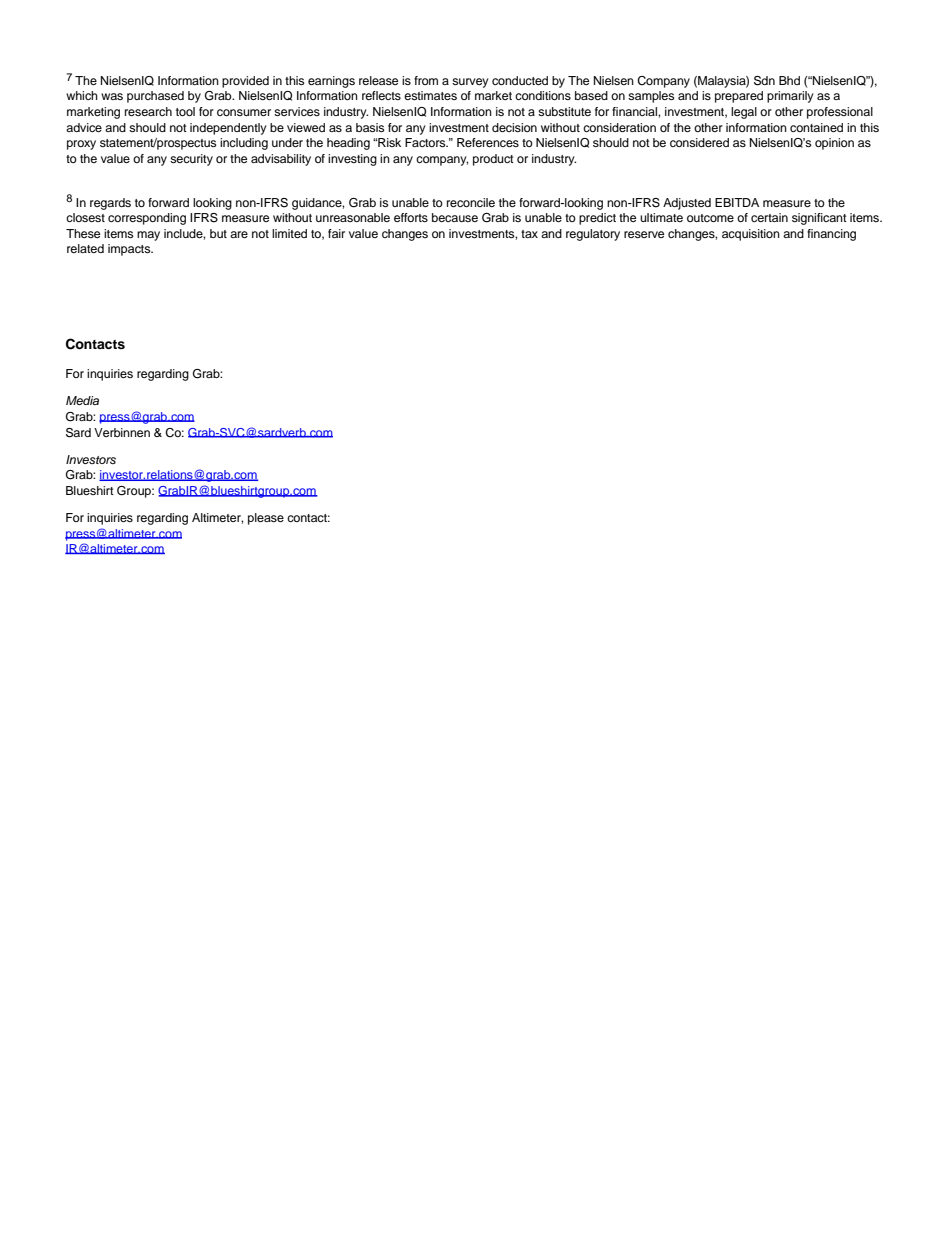 The height and width of the image is (1233, 952). What do you see at coordinates (529, 234) in the image?
I see `tax` at bounding box center [529, 234].
